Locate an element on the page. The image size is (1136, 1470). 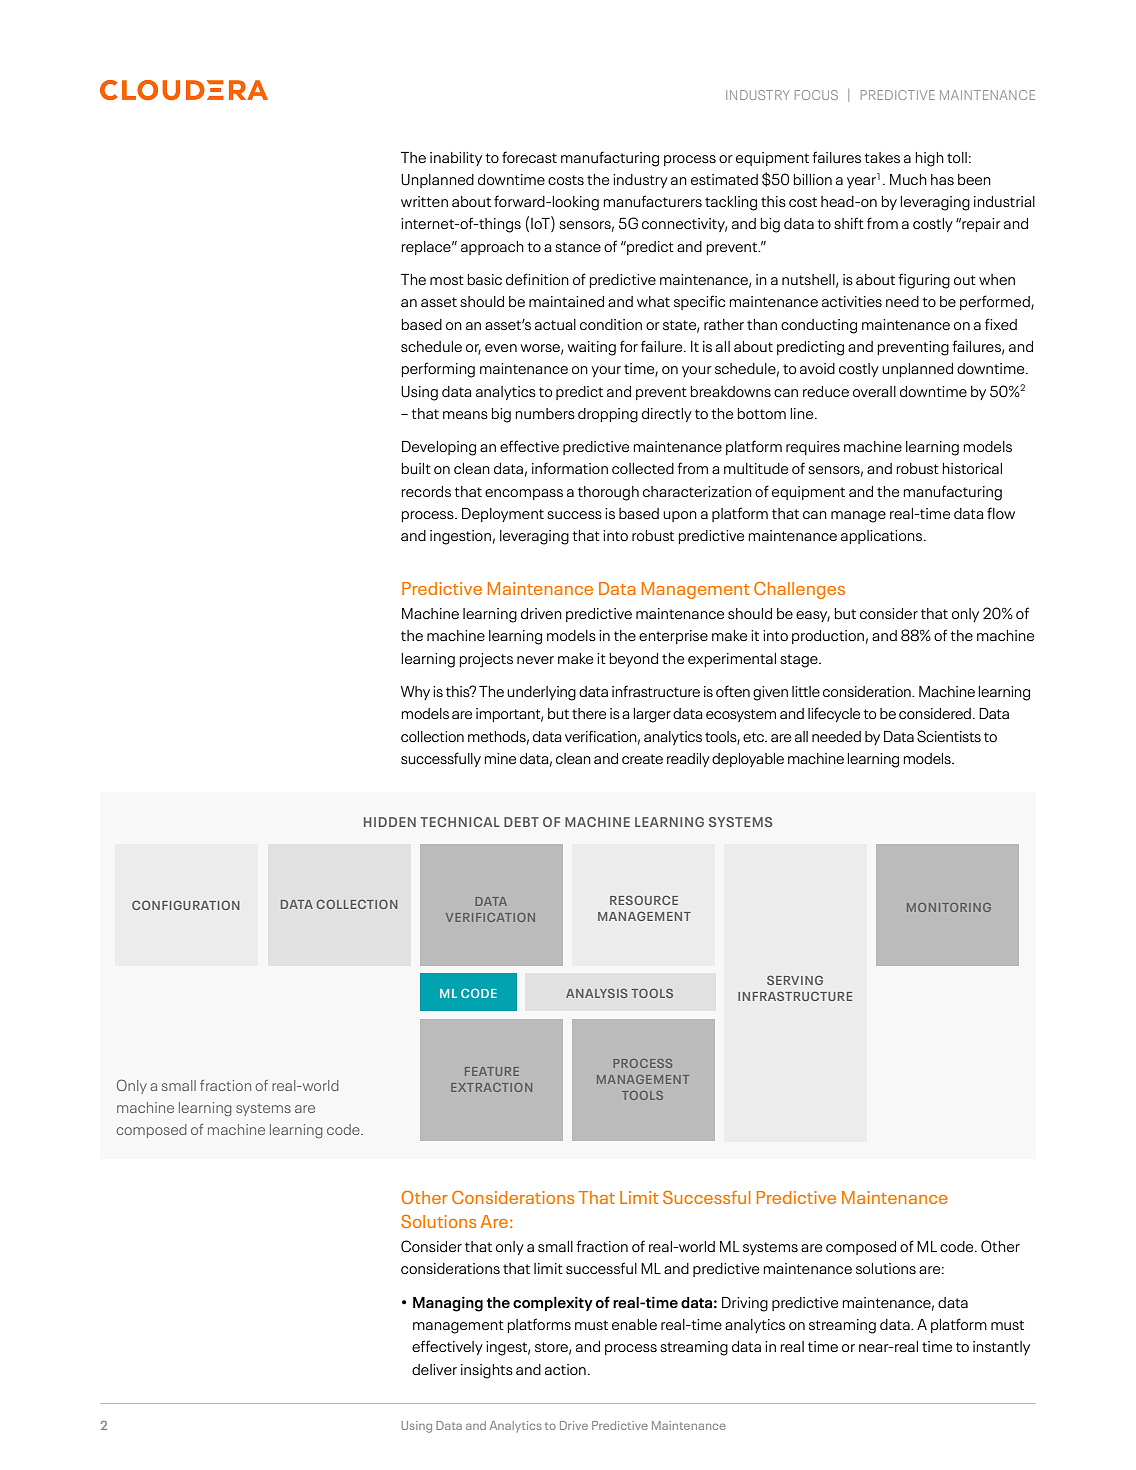
instantly is located at coordinates (1001, 1348).
